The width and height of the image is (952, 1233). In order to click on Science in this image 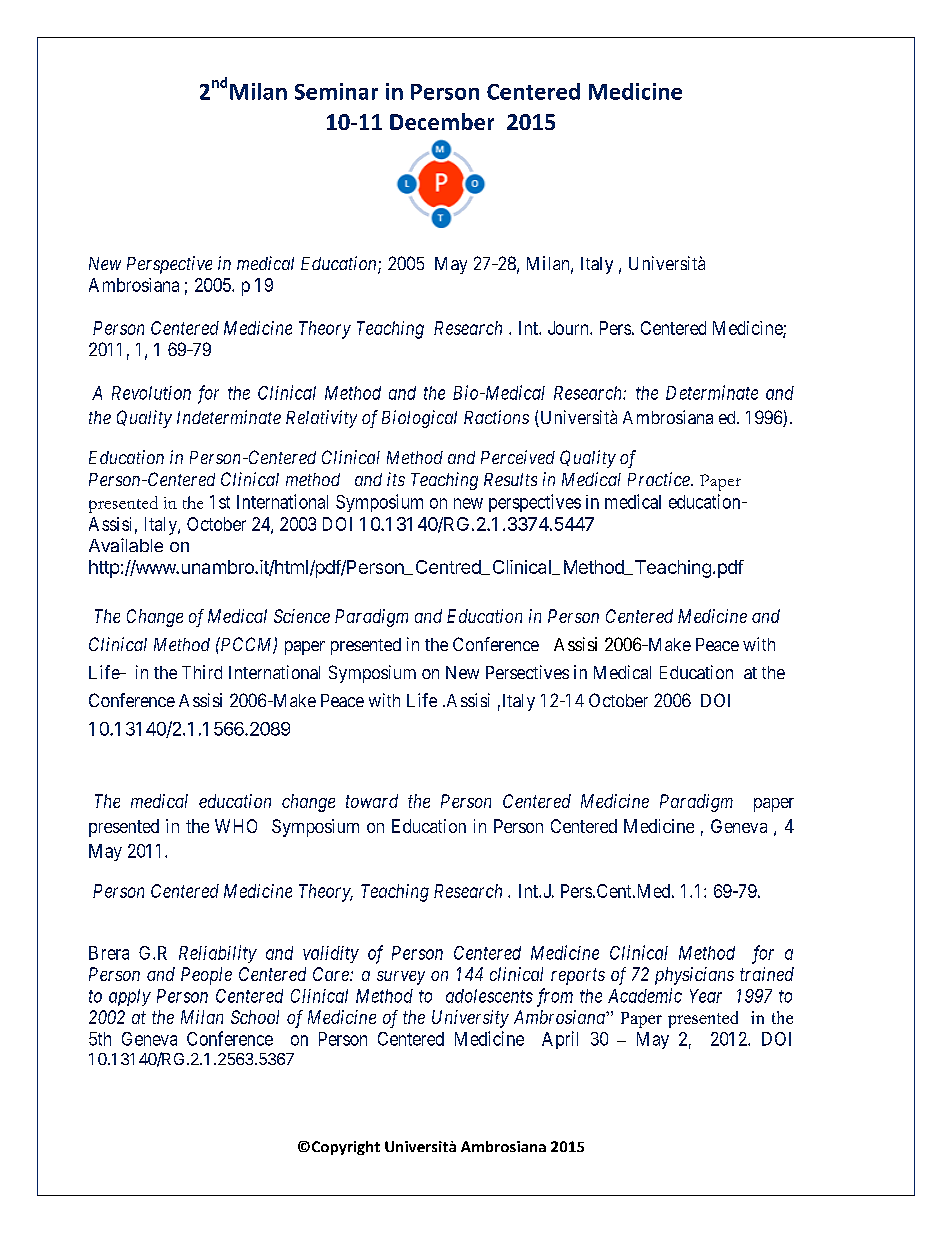, I will do `click(302, 616)`.
